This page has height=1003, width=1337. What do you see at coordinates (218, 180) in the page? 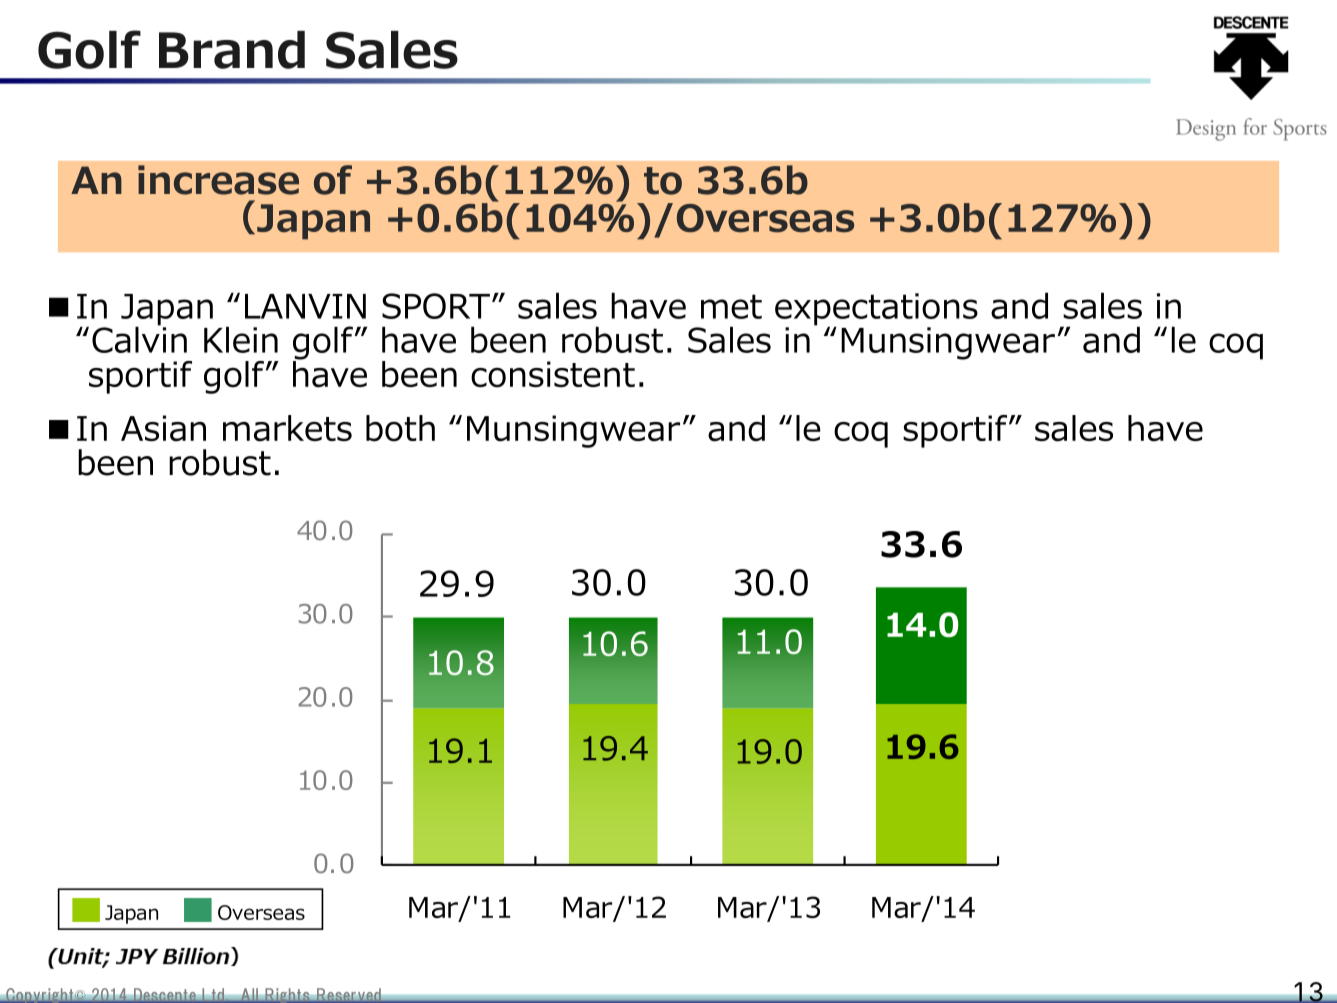
I see `increase` at bounding box center [218, 180].
